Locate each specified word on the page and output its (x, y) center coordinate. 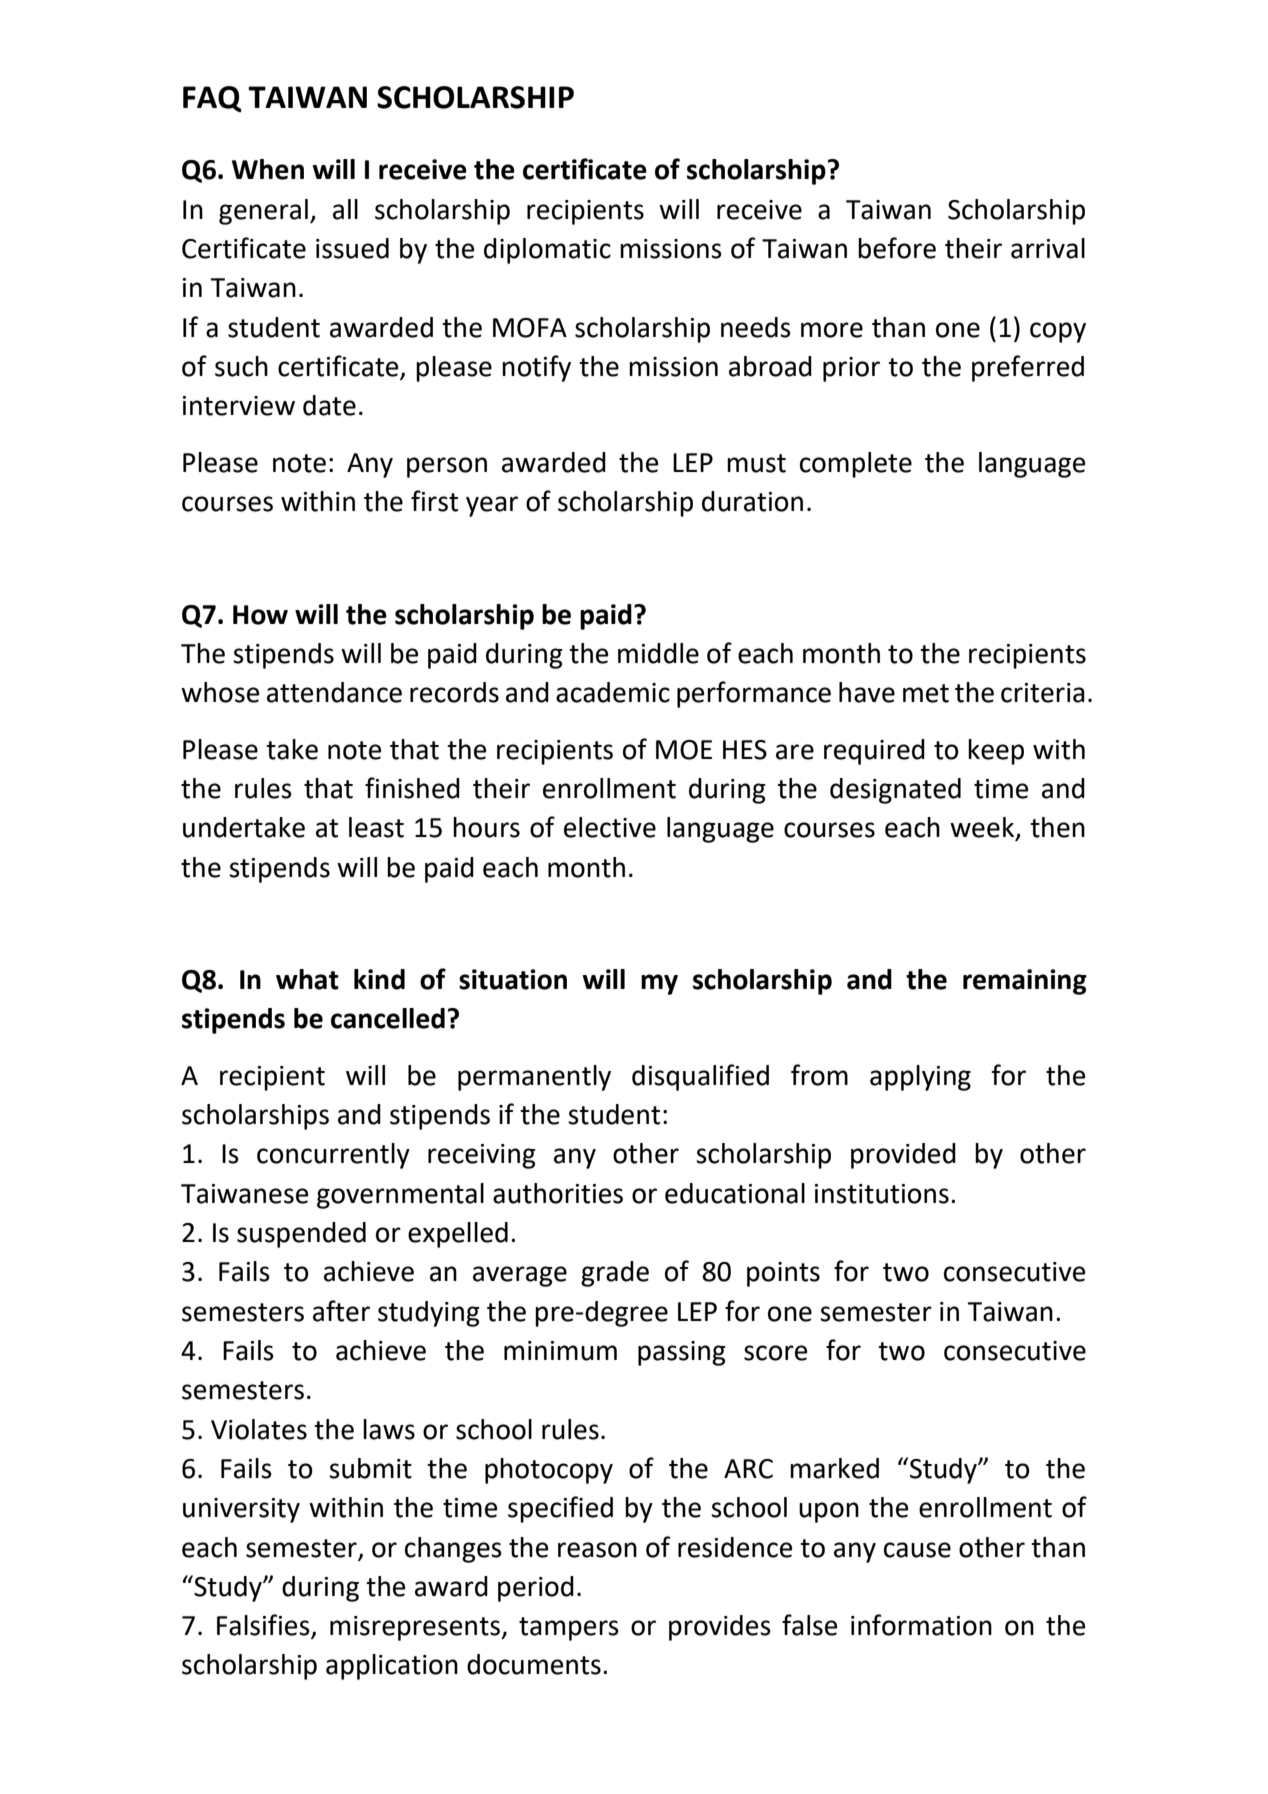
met (926, 693)
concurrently (333, 1156)
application (392, 1667)
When (268, 169)
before (897, 248)
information (921, 1625)
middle (658, 653)
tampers (569, 1629)
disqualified (700, 1077)
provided (903, 1156)
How (260, 615)
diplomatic (547, 251)
